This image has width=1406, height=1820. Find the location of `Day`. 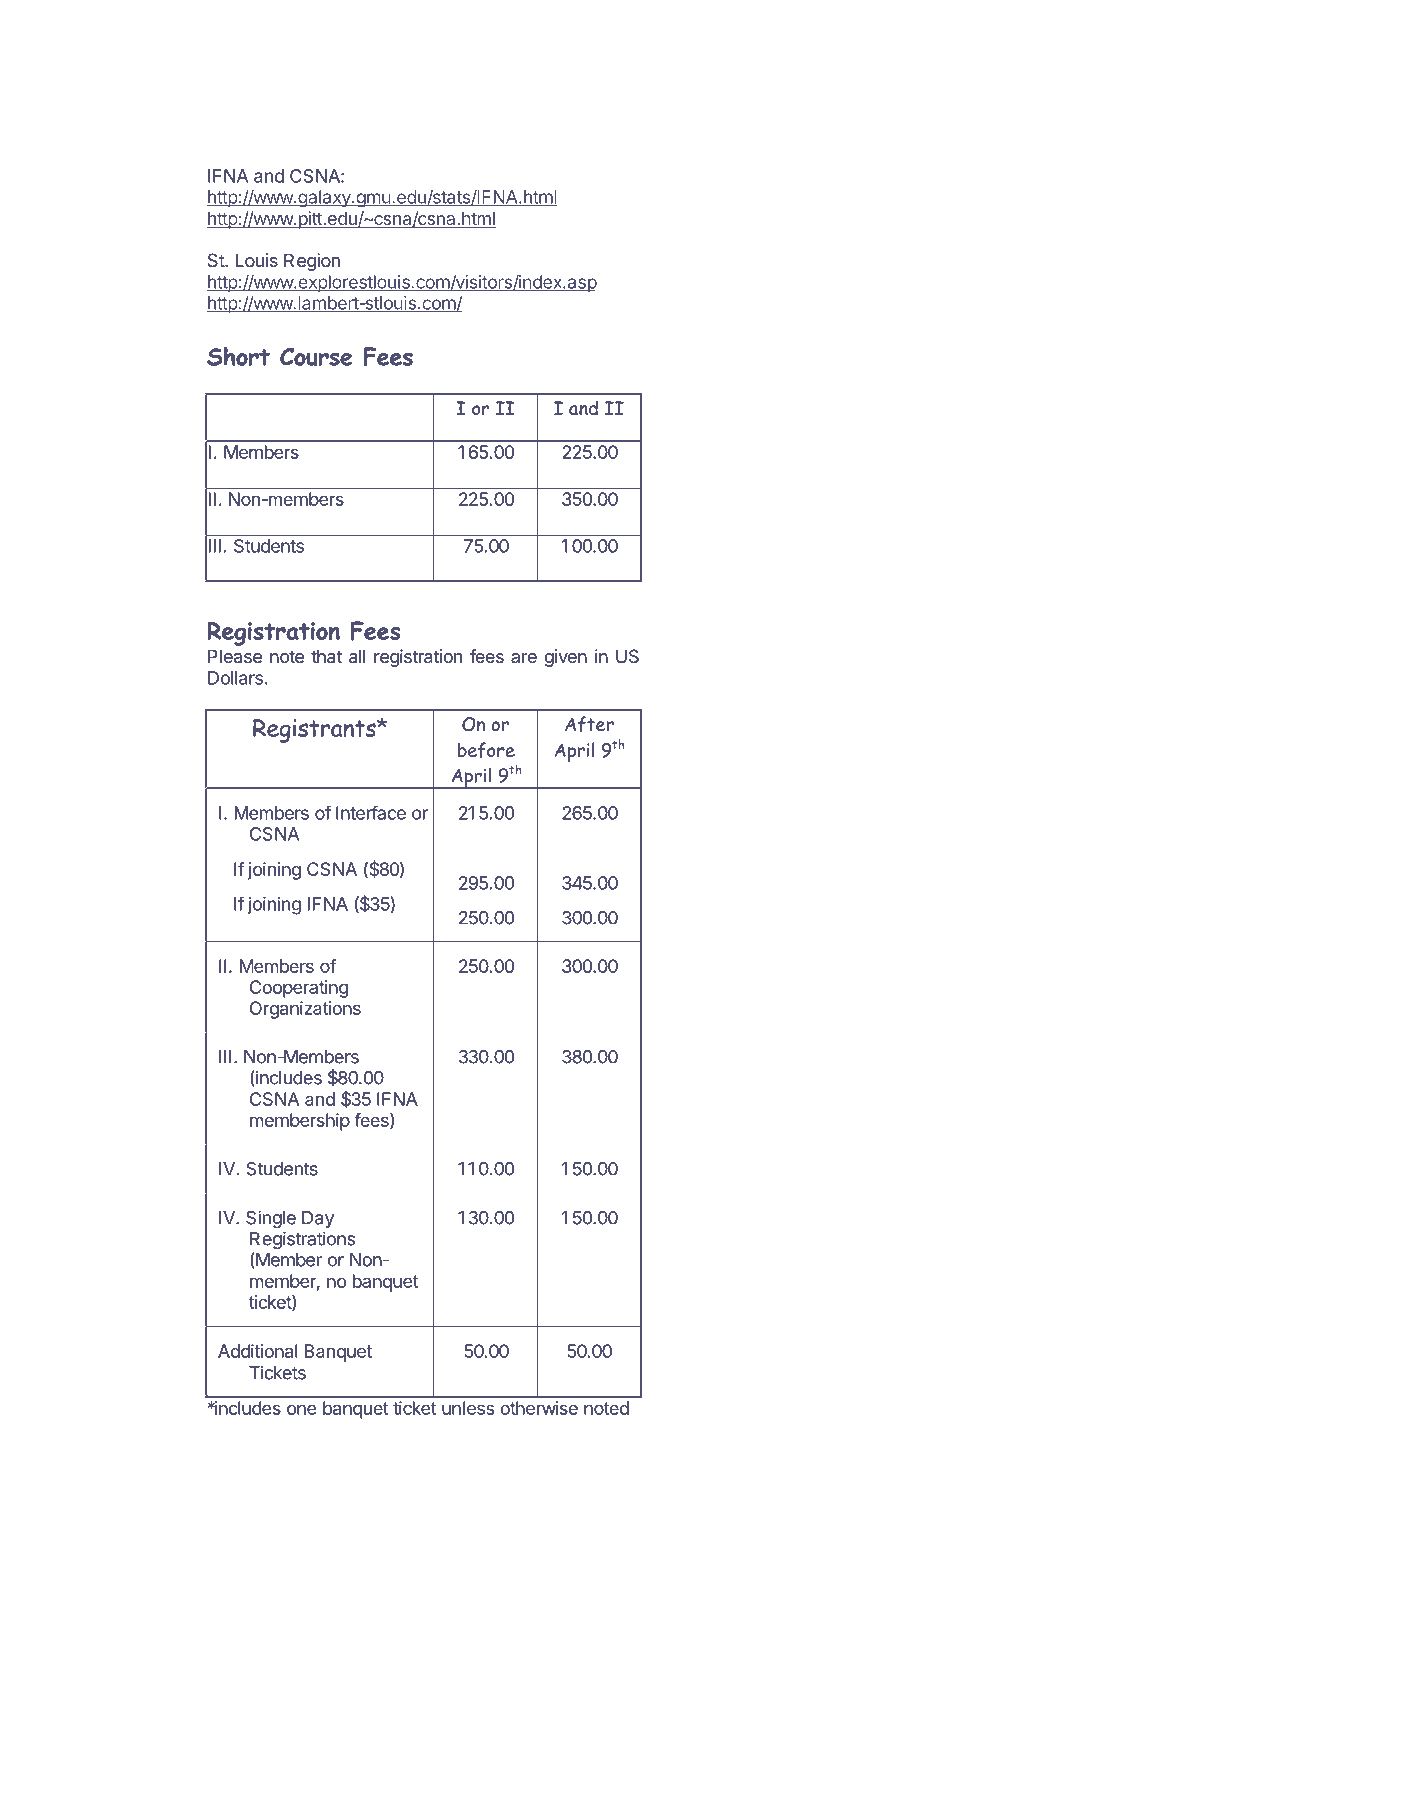

Day is located at coordinates (318, 1219).
